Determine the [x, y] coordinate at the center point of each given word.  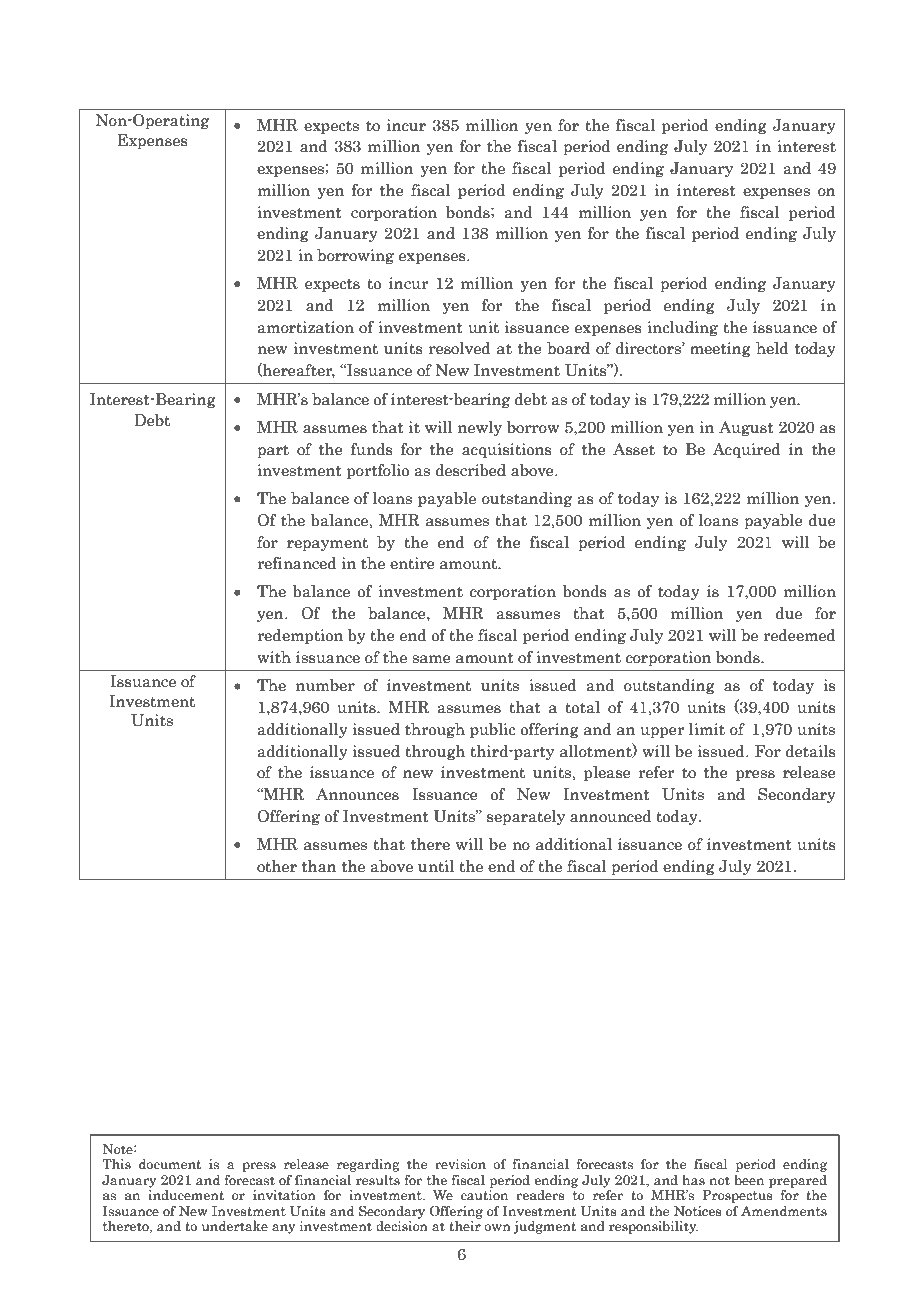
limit [707, 729]
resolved [460, 348]
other [277, 866]
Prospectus [737, 1196]
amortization [305, 327]
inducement [186, 1195]
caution [484, 1195]
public [492, 730]
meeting [720, 349]
